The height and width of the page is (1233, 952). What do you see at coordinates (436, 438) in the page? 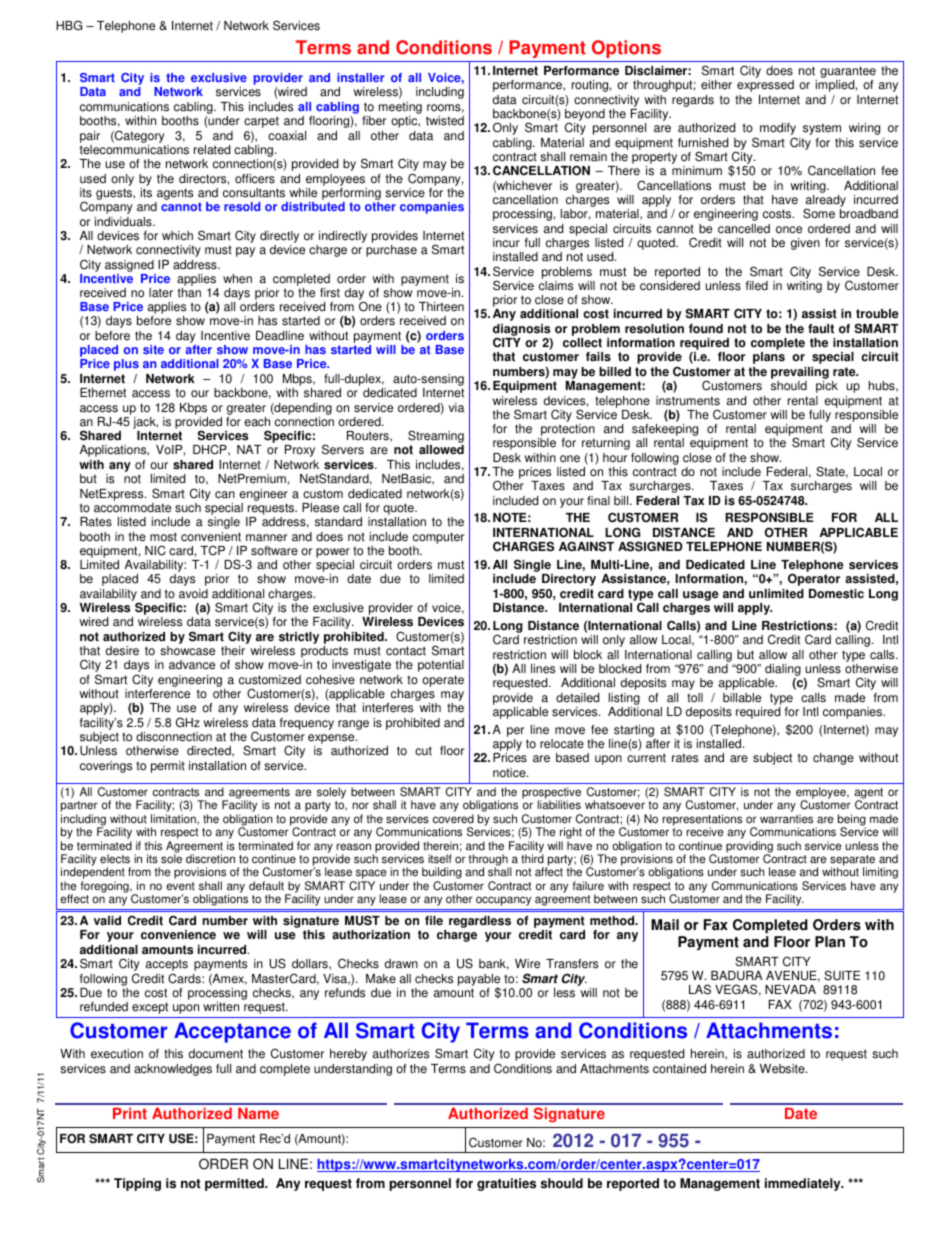
I see `Streaming` at bounding box center [436, 438].
